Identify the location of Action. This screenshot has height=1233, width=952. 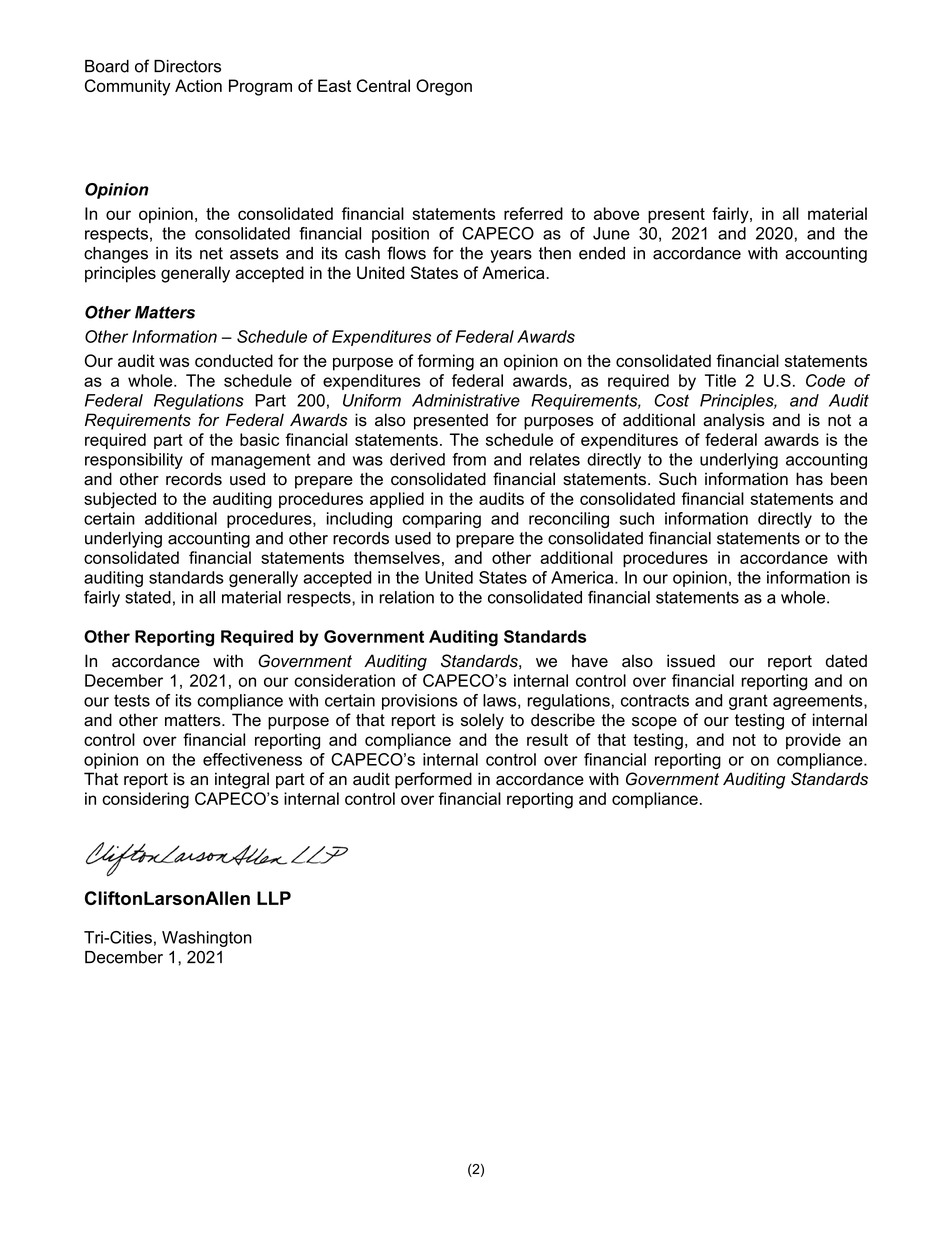
(198, 85).
